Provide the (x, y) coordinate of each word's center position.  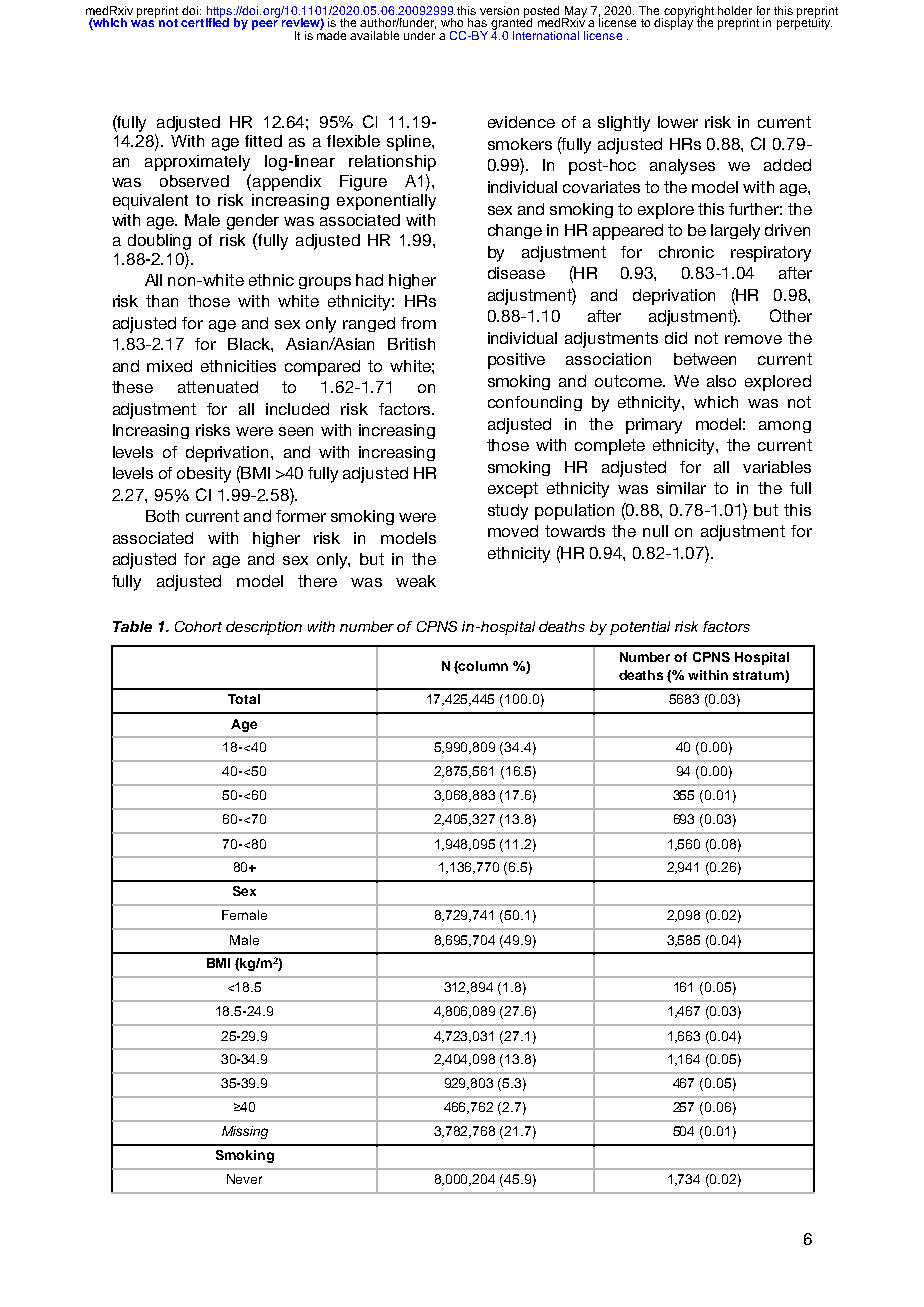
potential (640, 628)
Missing (245, 1132)
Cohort (198, 626)
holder (735, 10)
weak (416, 581)
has (477, 22)
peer (265, 25)
